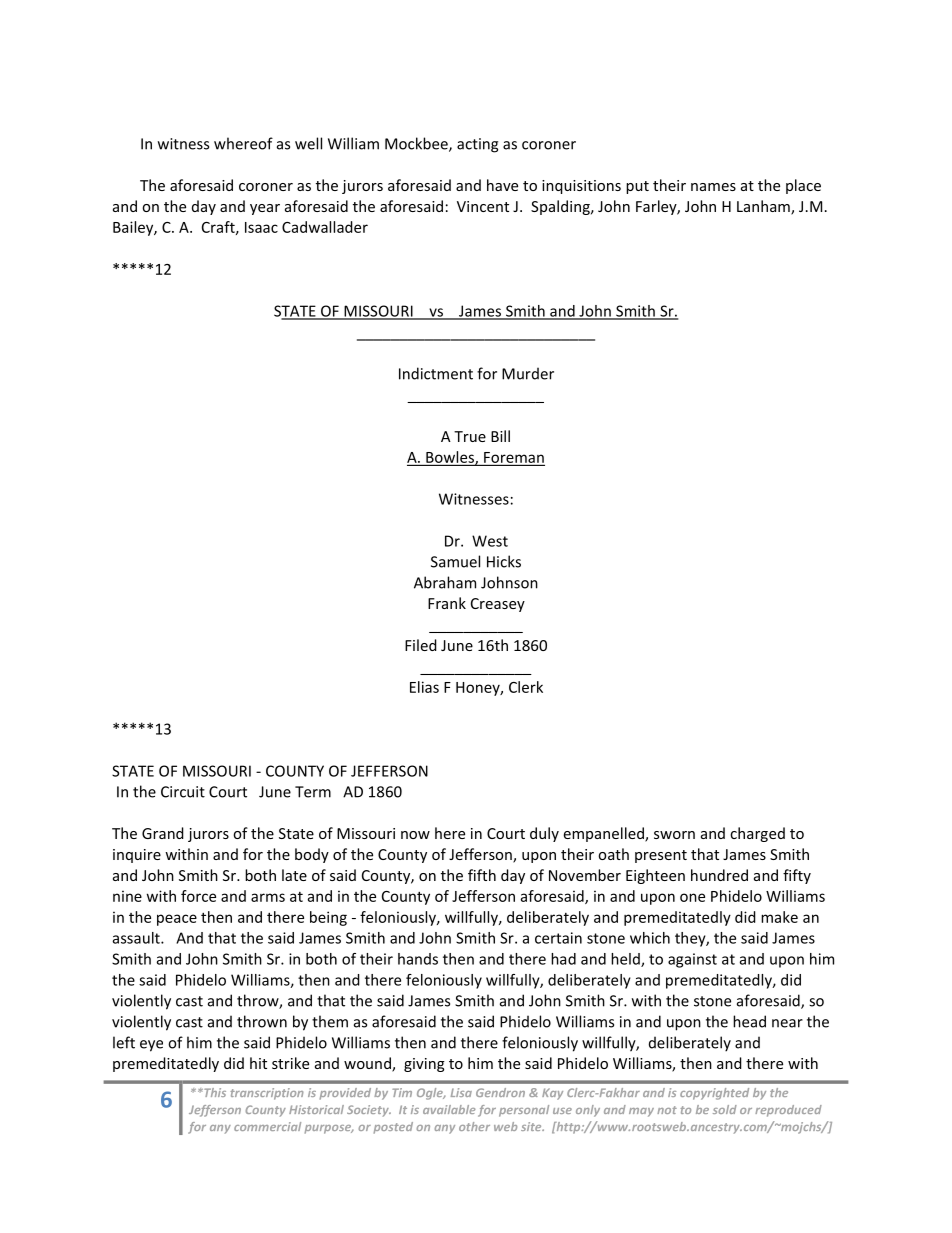 This screenshot has height=1233, width=952. I want to click on This, so click(214, 1092).
